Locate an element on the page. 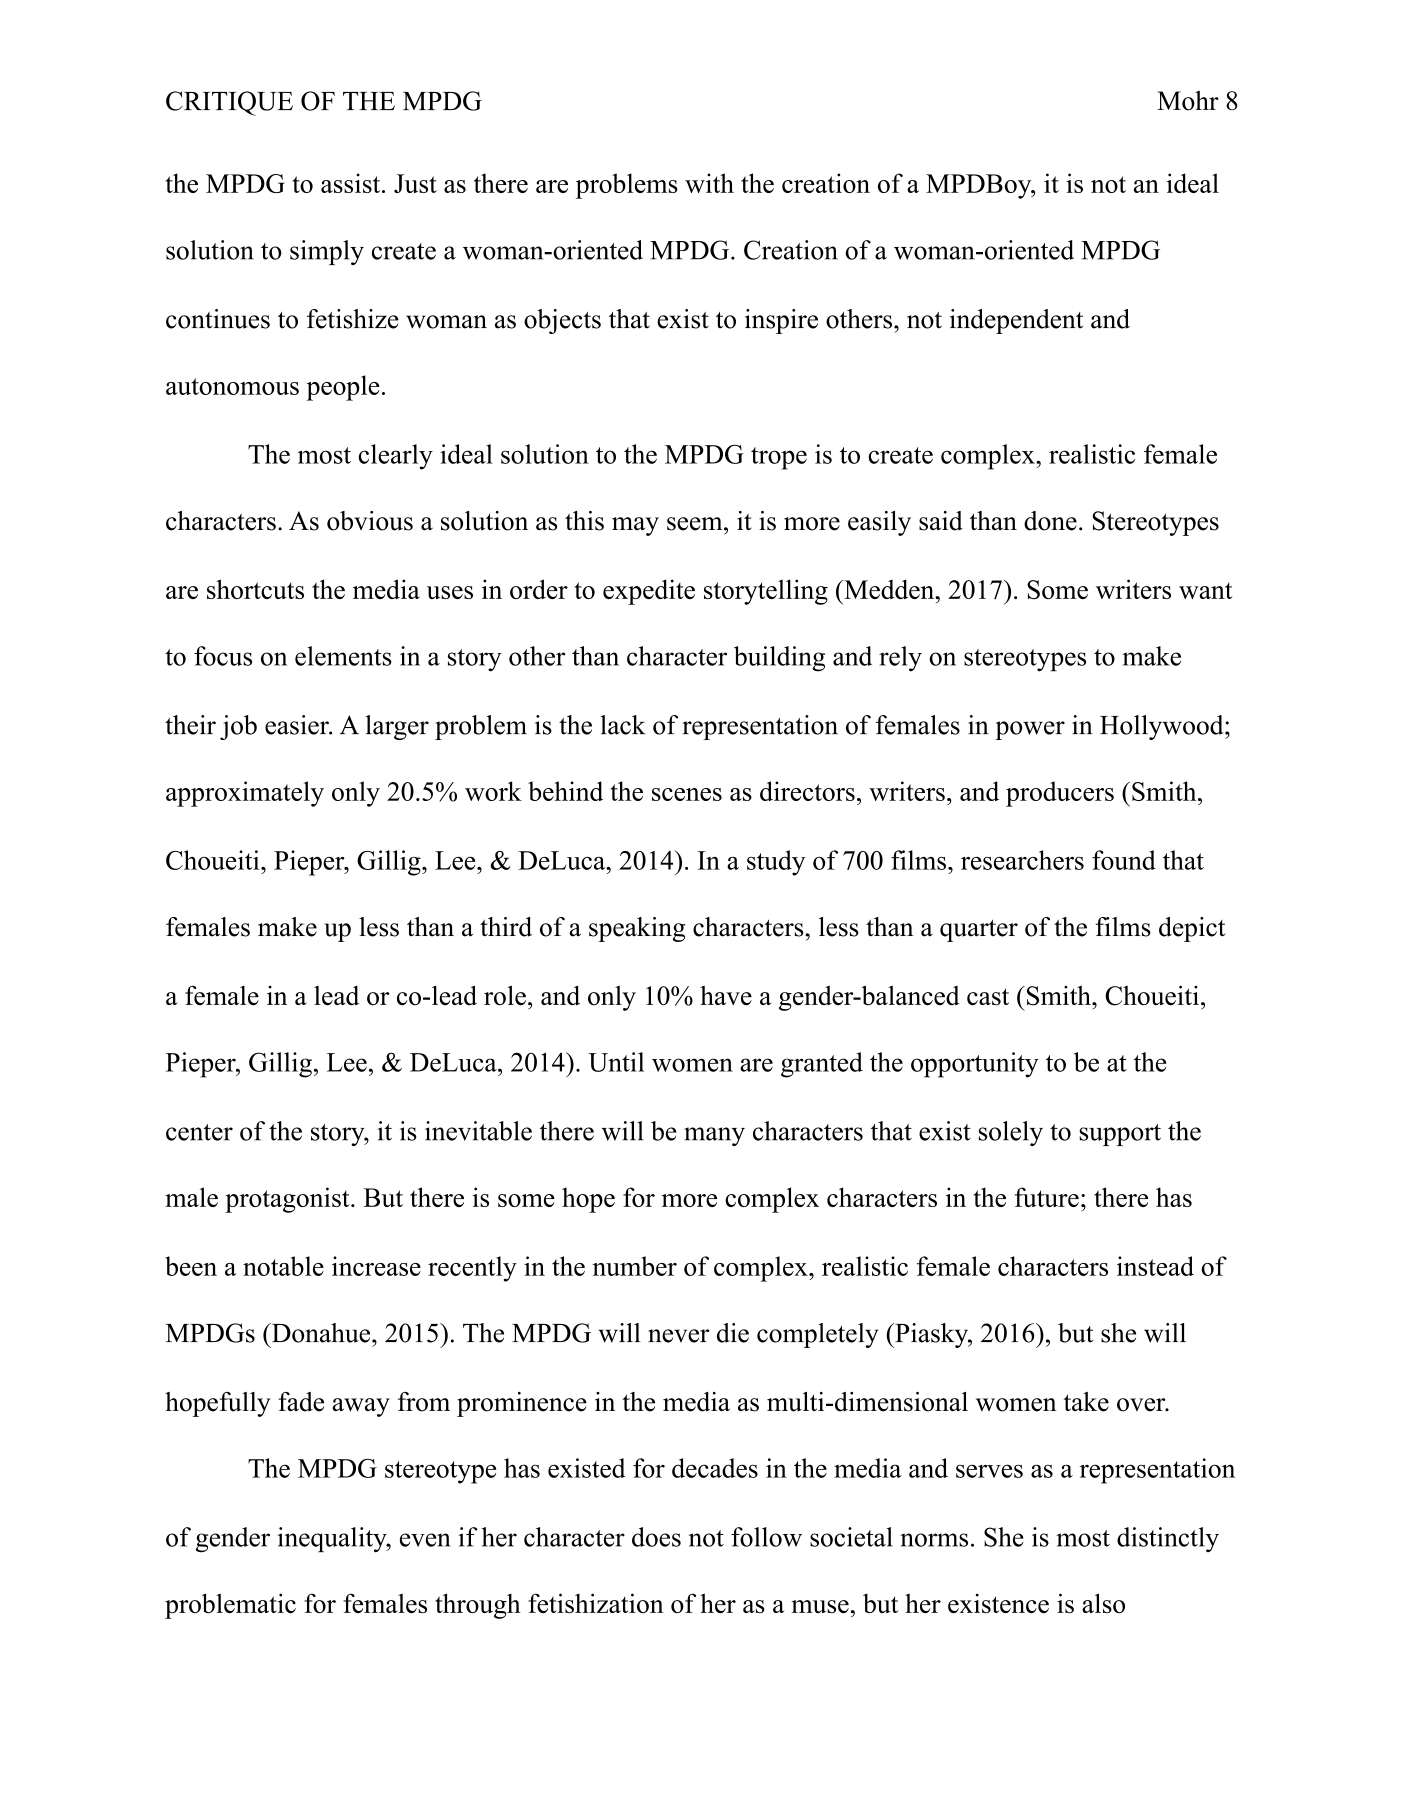 Image resolution: width=1404 pixels, height=1817 pixels. elements is located at coordinates (343, 656).
